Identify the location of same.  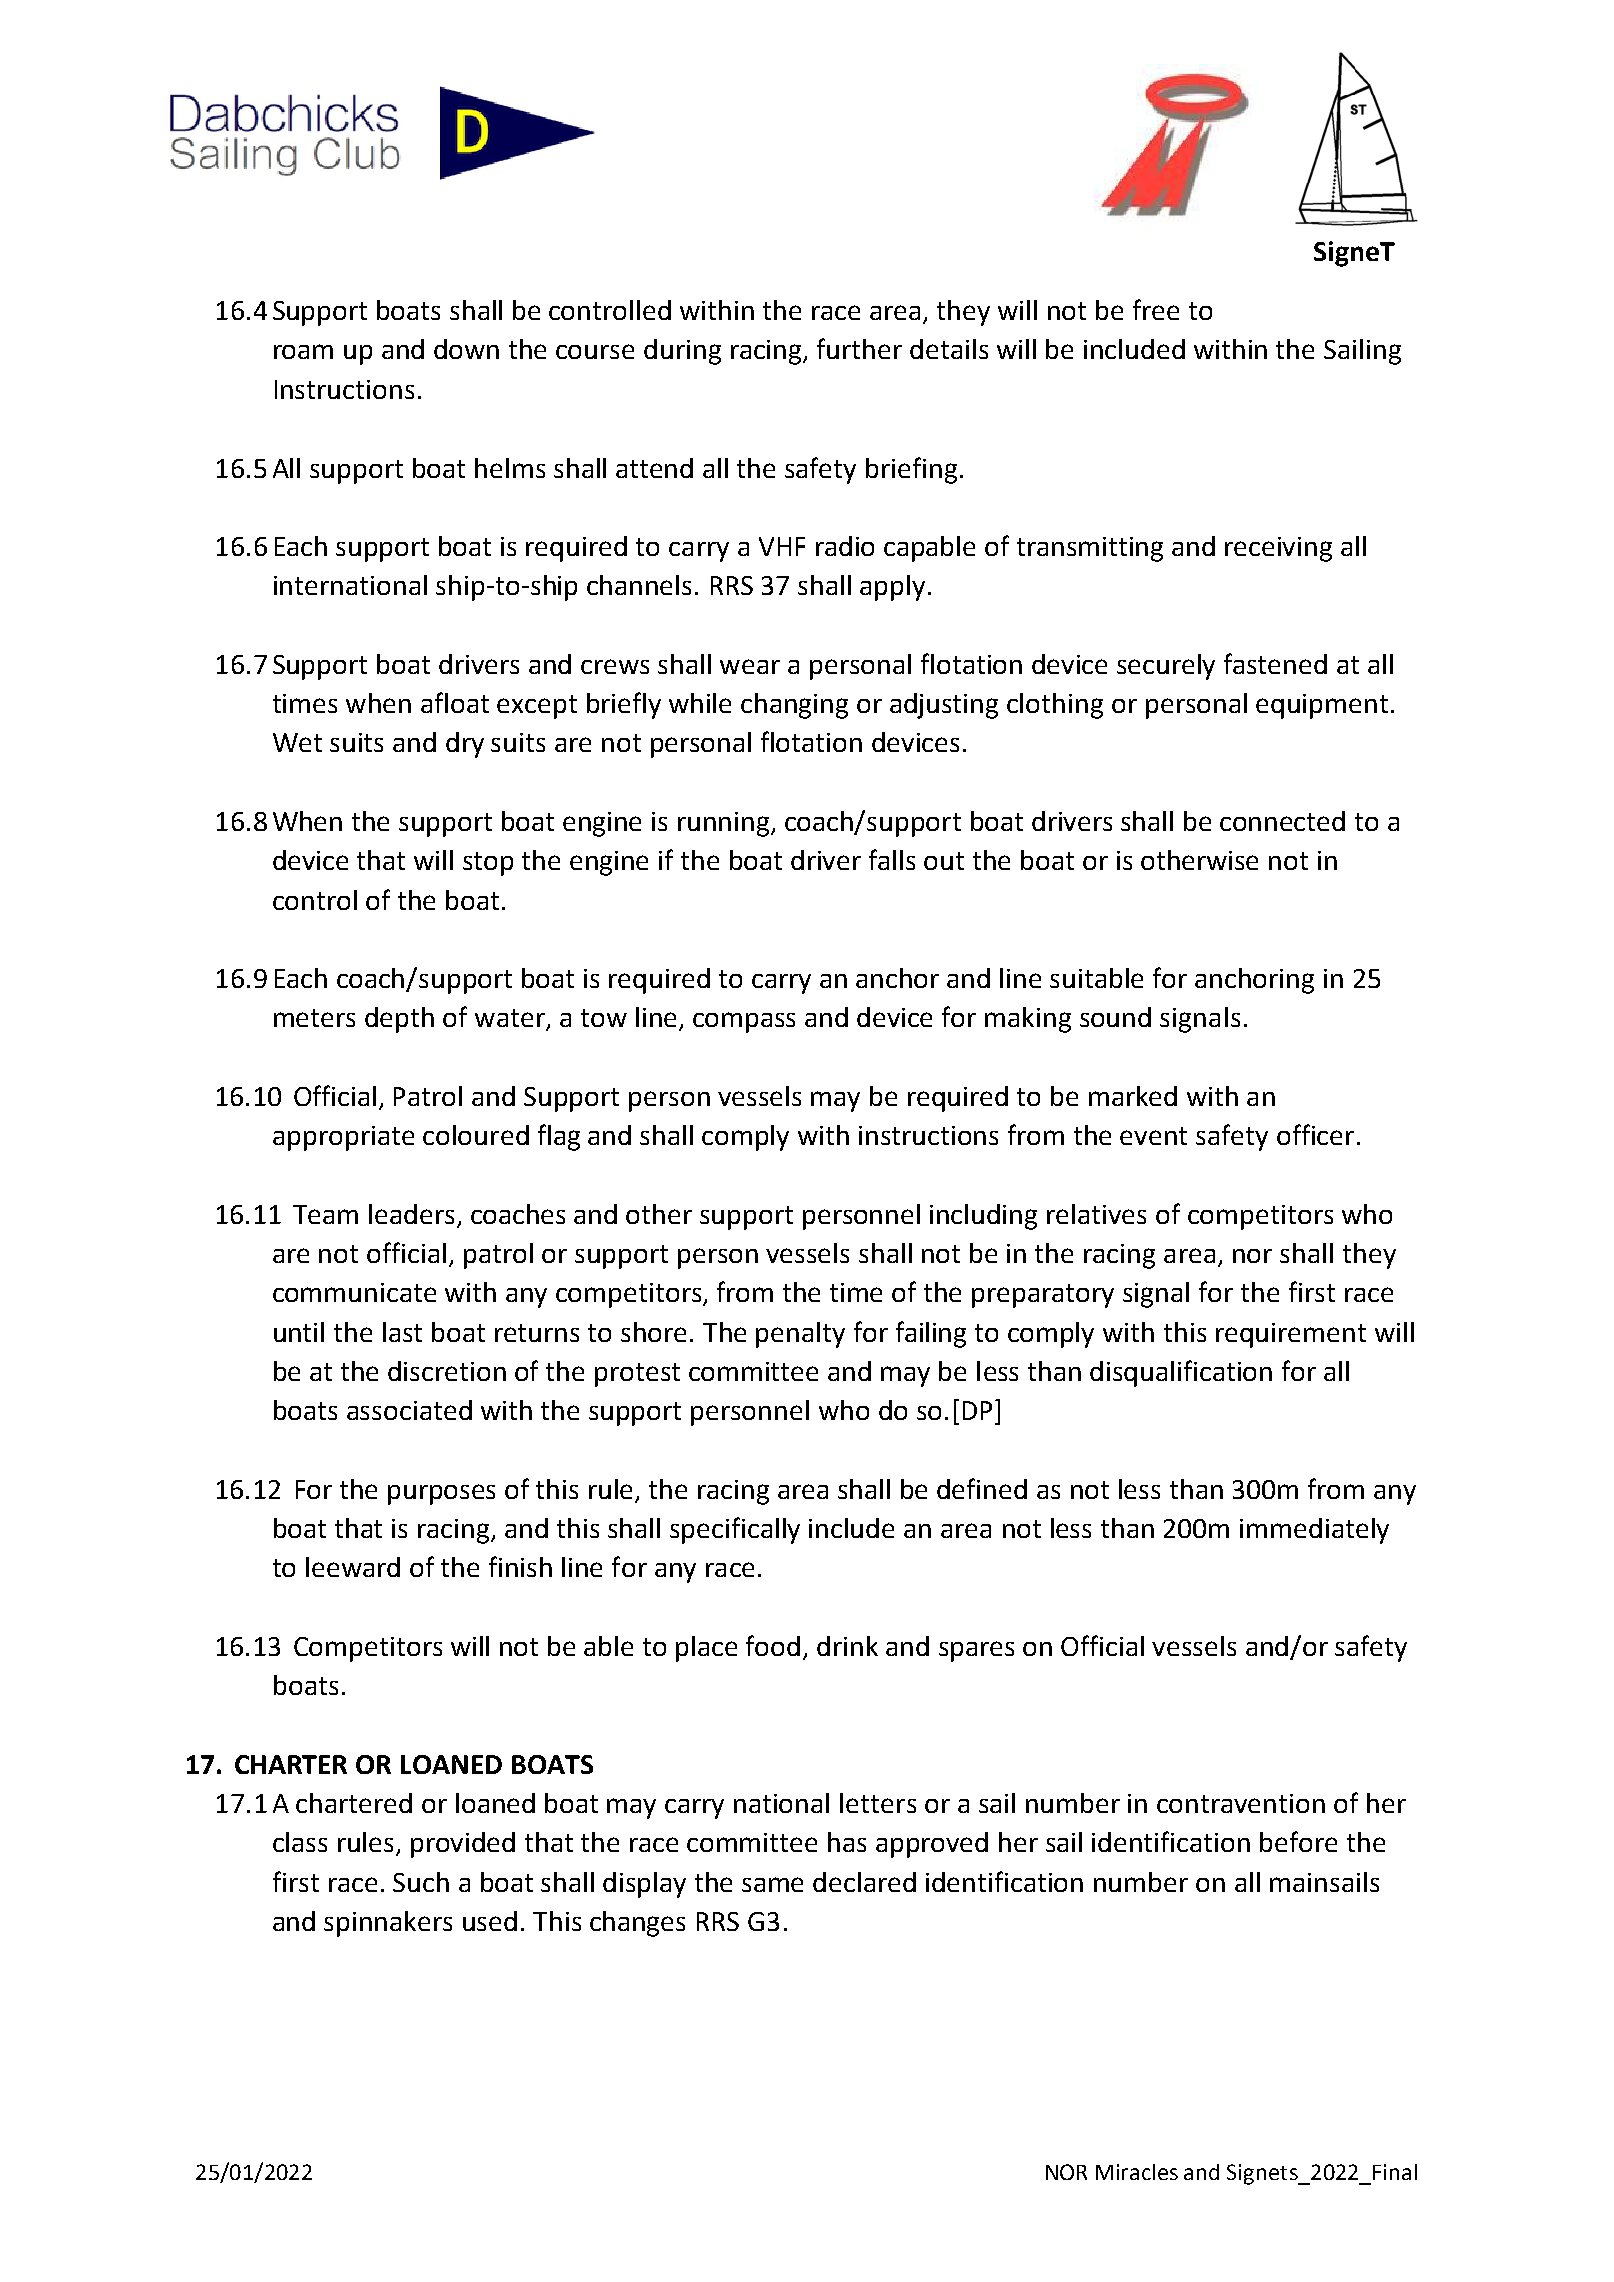
(772, 1884).
